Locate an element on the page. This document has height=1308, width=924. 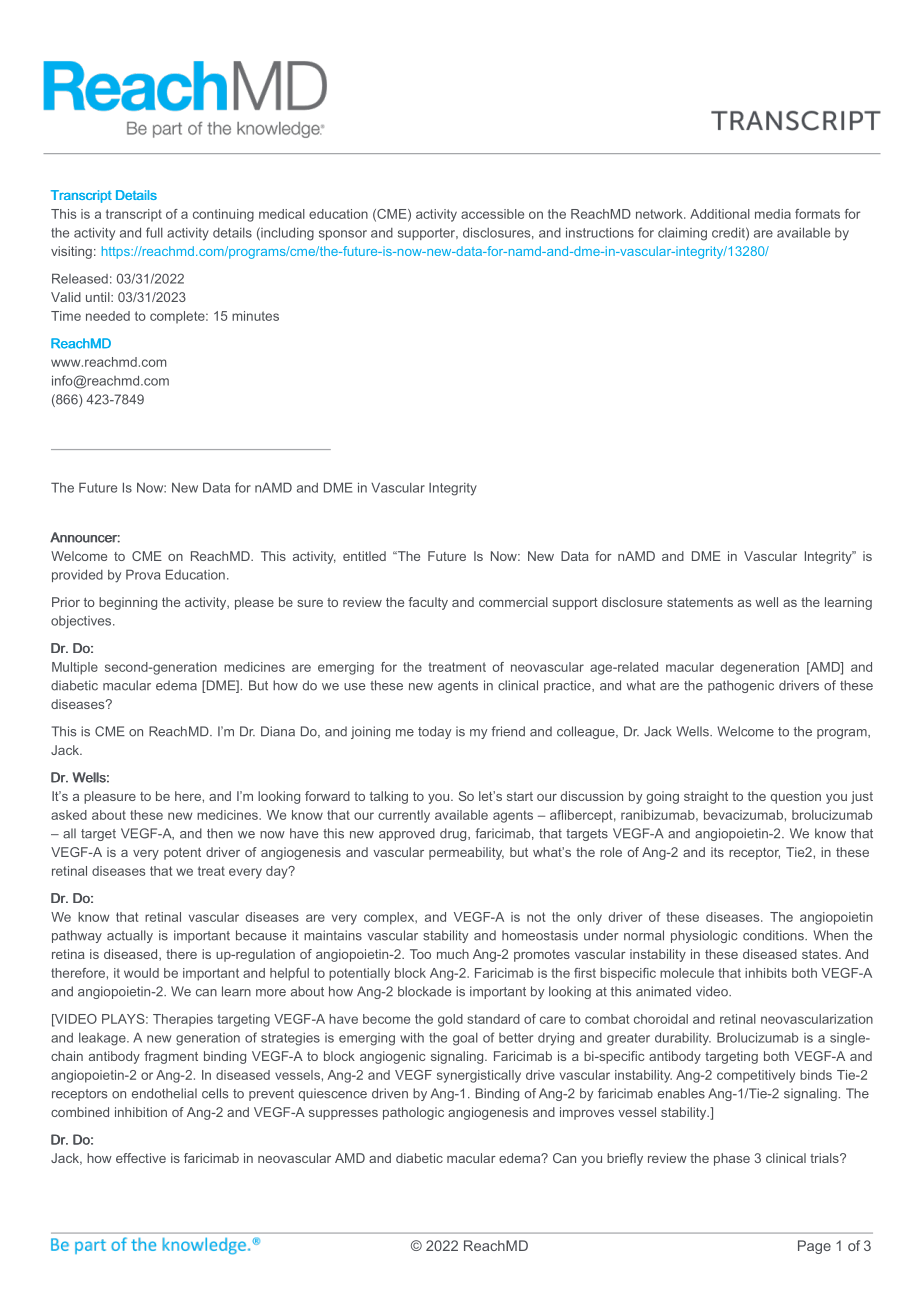
pathogenic is located at coordinates (741, 686).
